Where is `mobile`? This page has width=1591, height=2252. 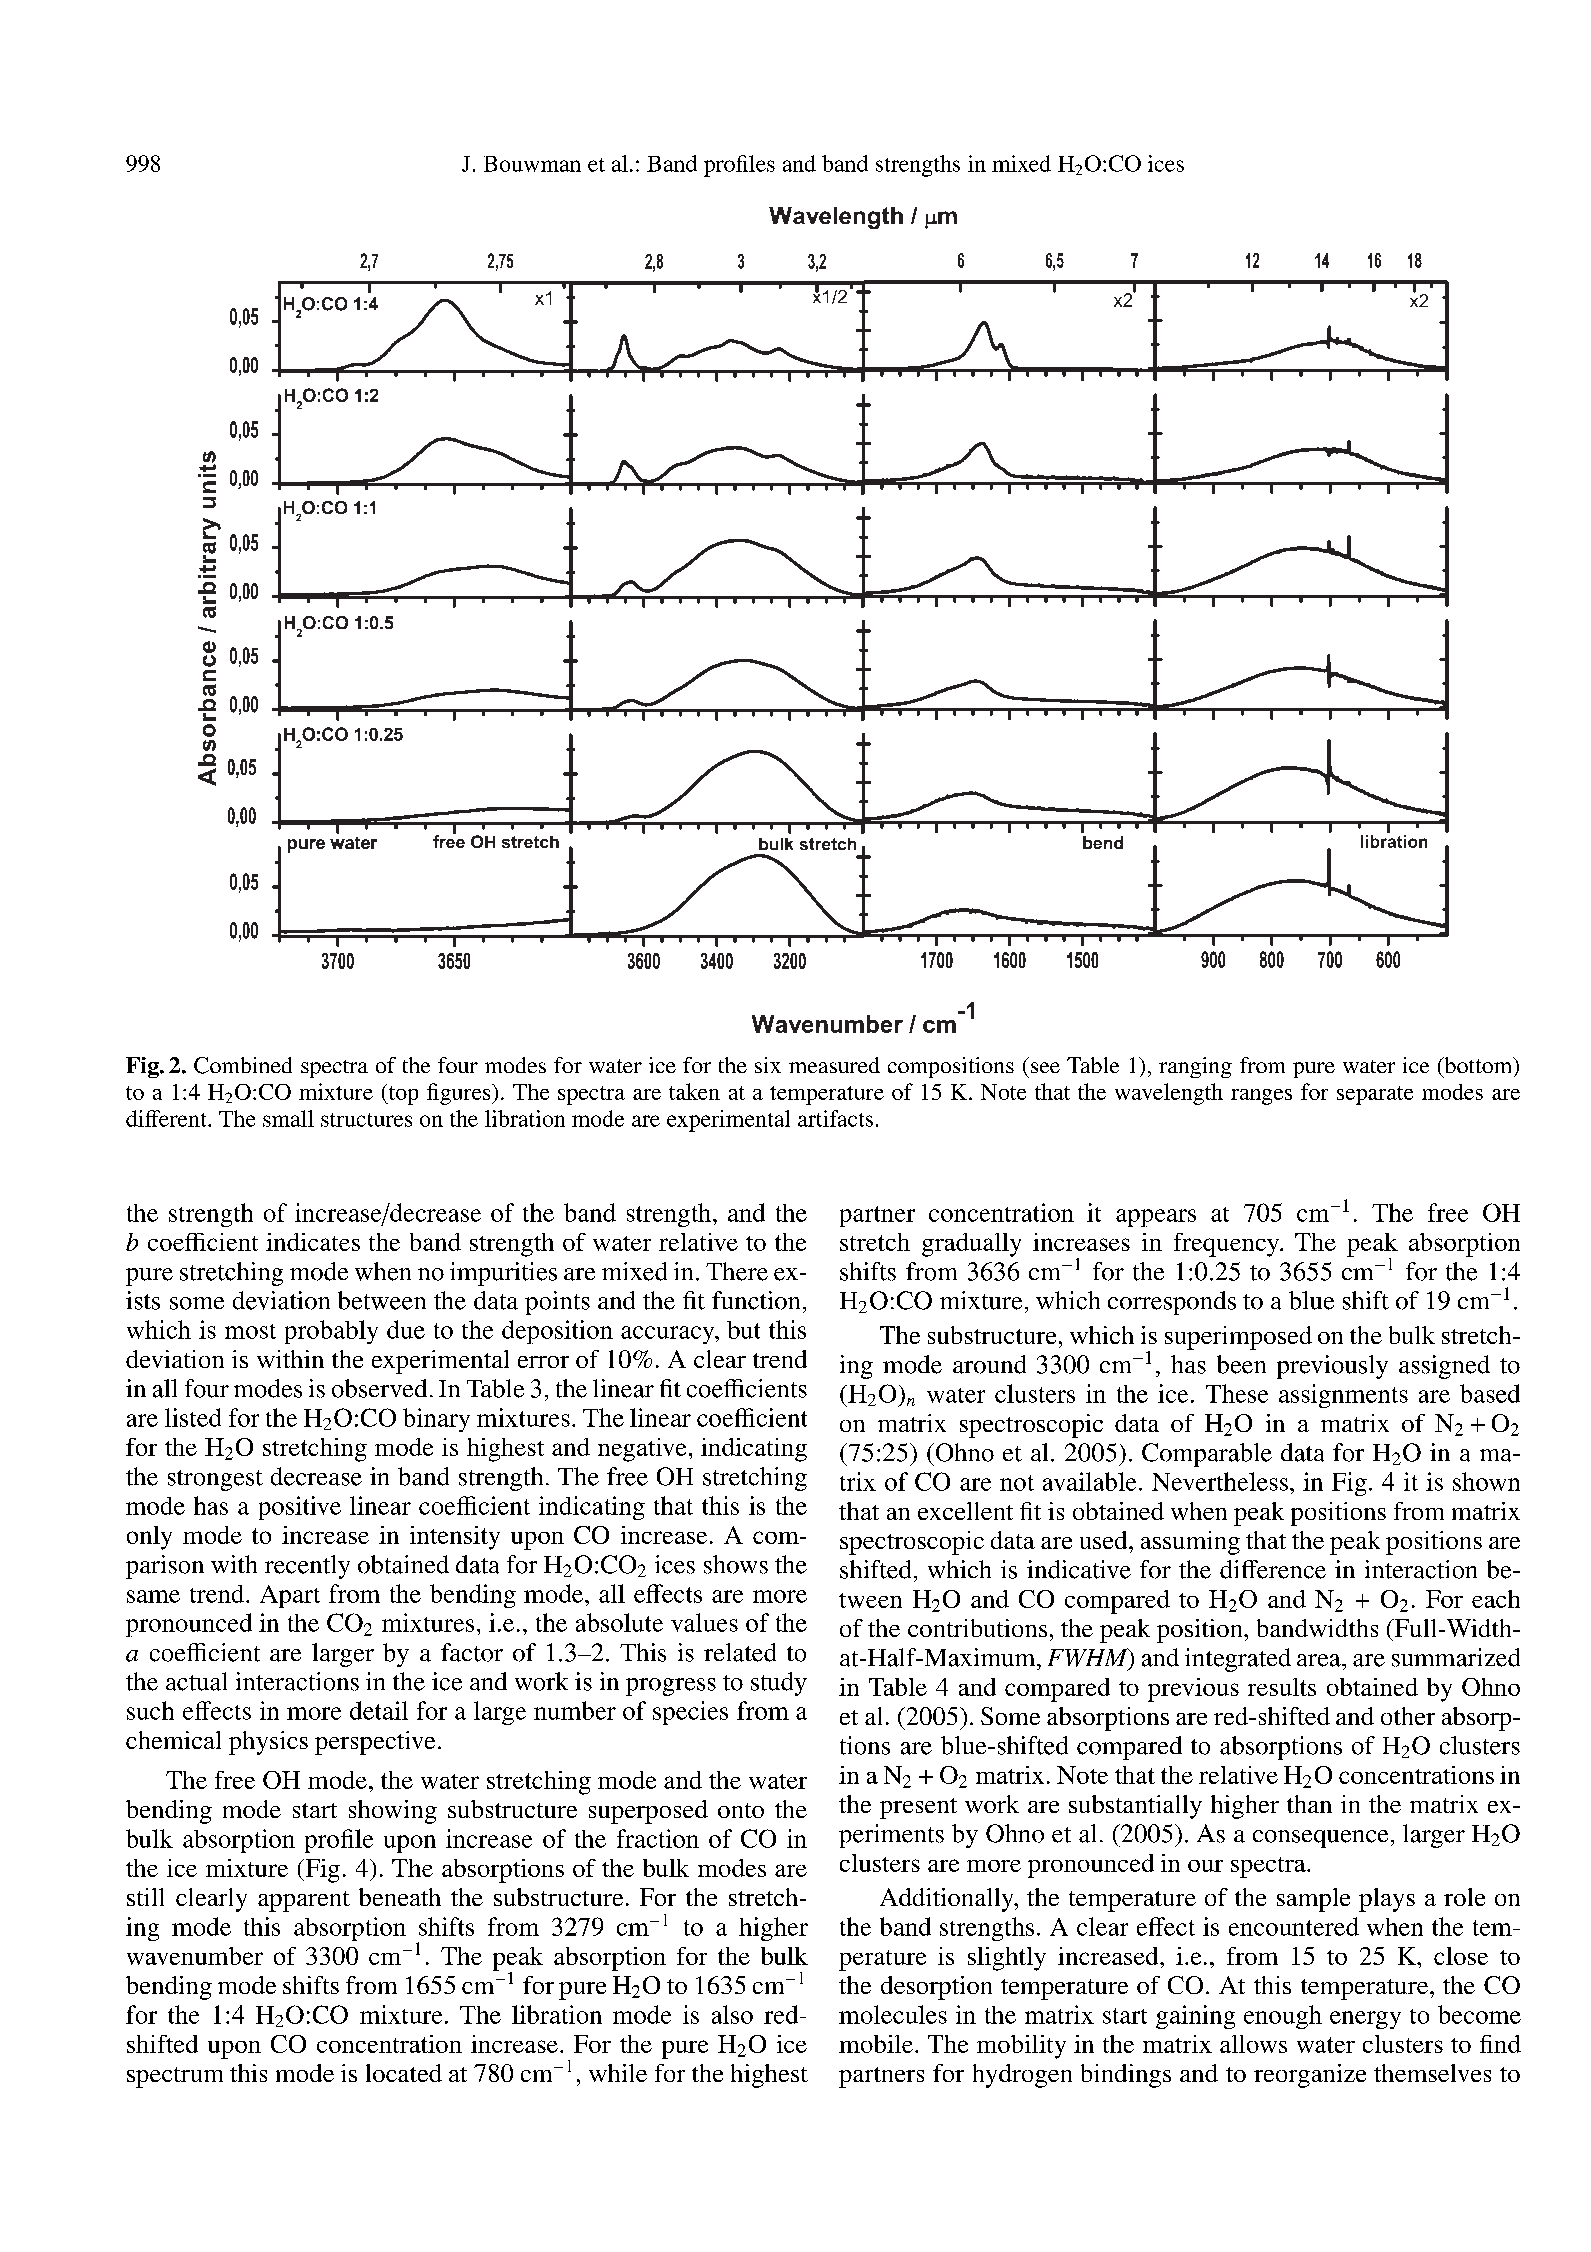 mobile is located at coordinates (876, 2044).
